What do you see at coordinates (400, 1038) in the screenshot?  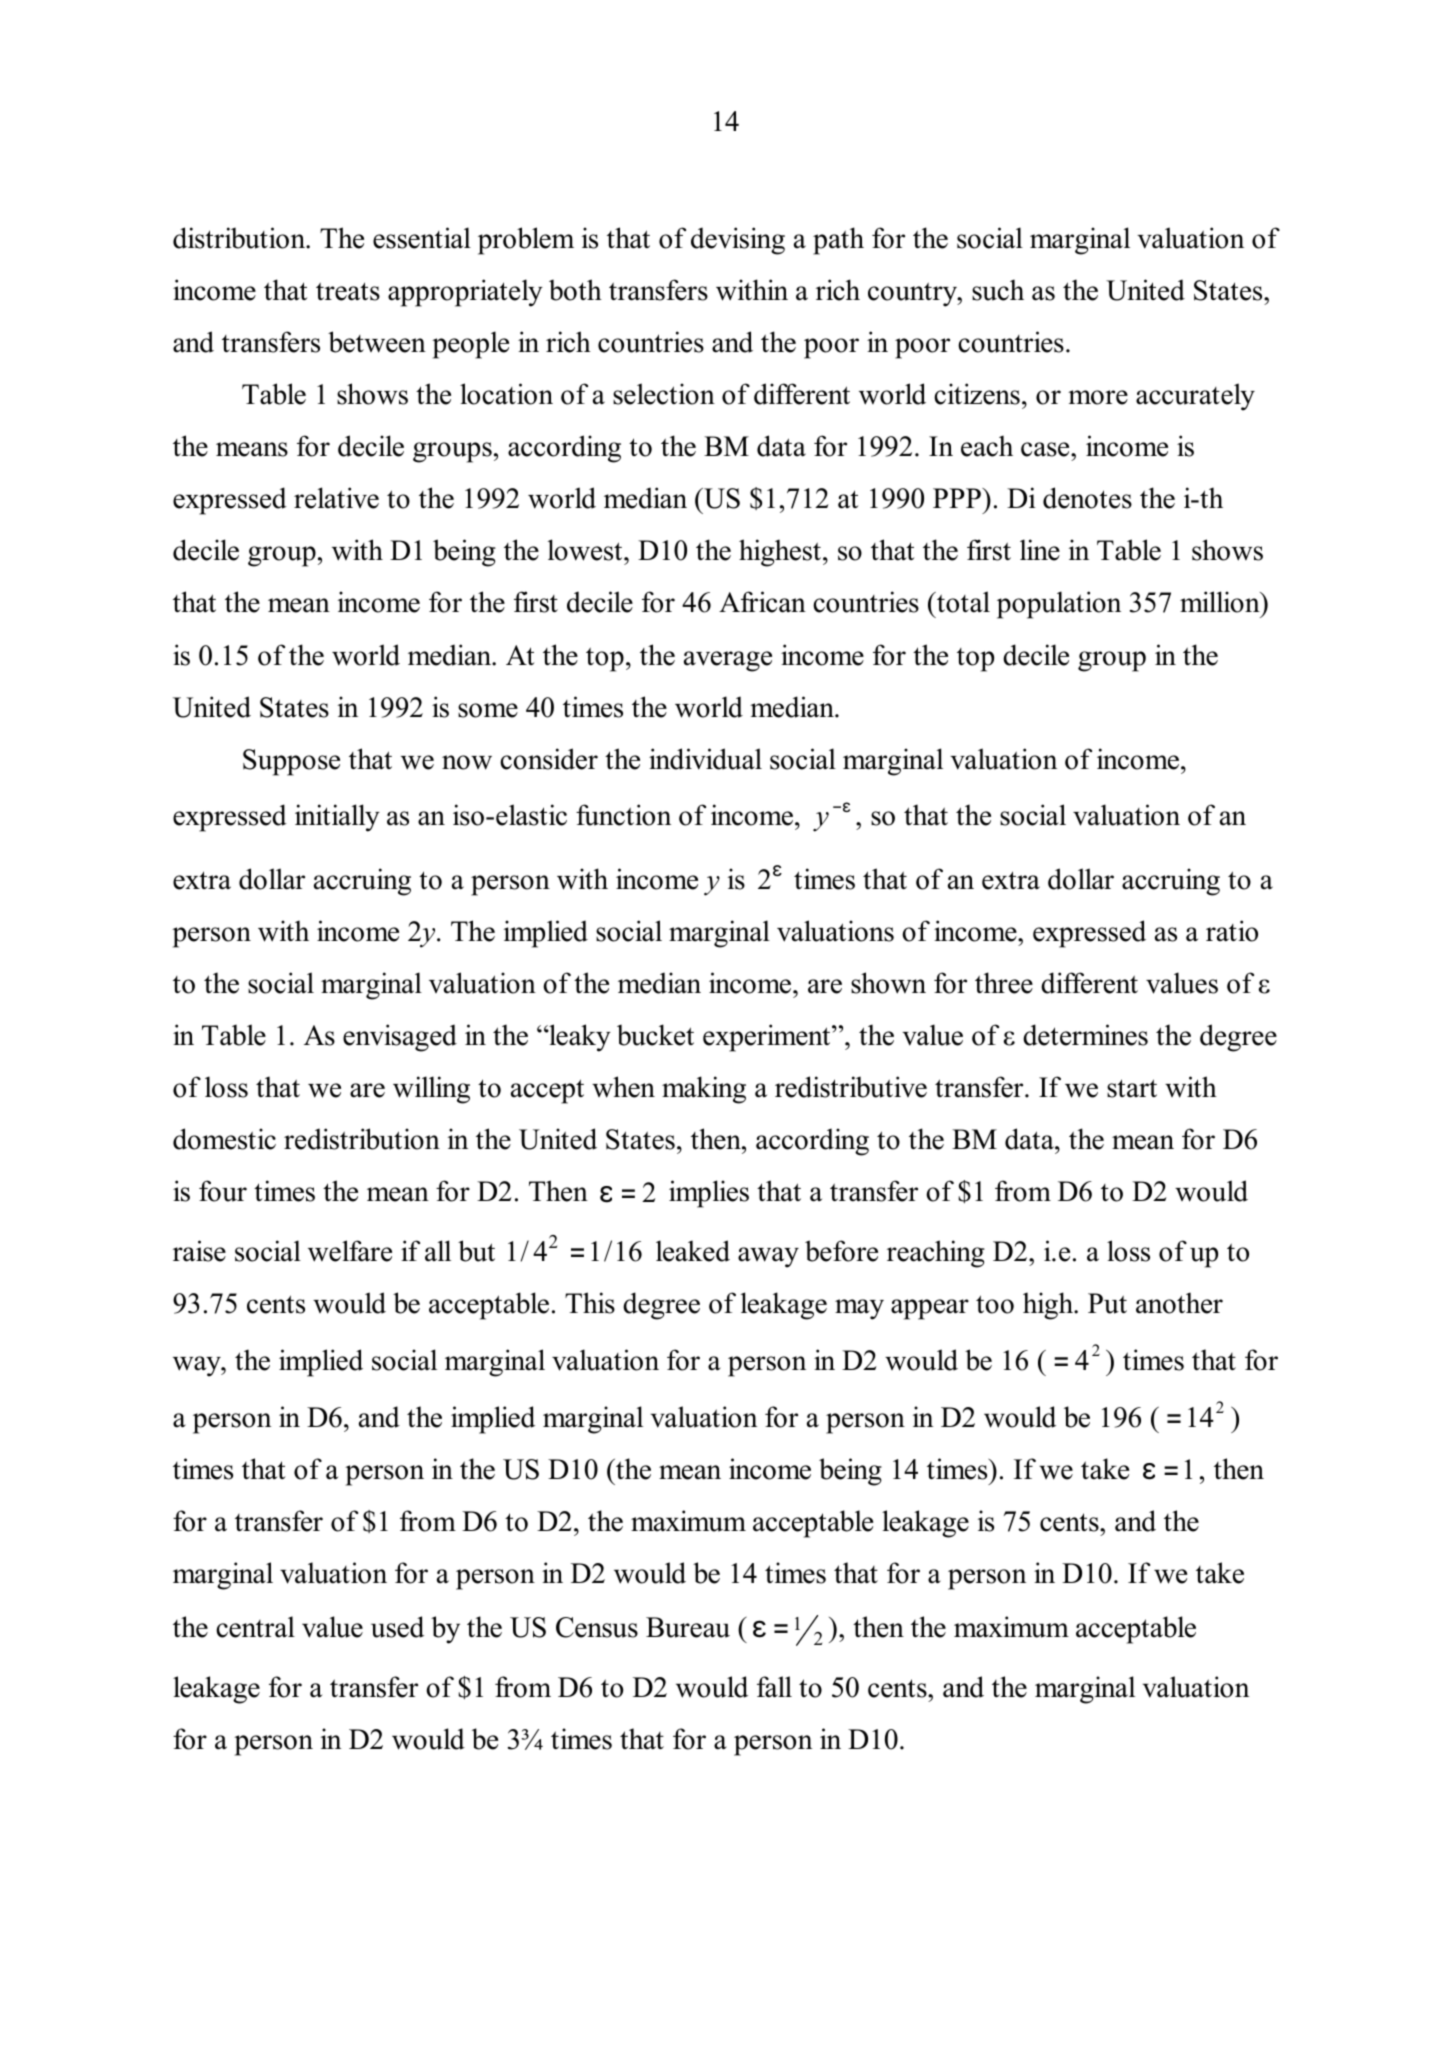 I see `envisaged` at bounding box center [400, 1038].
